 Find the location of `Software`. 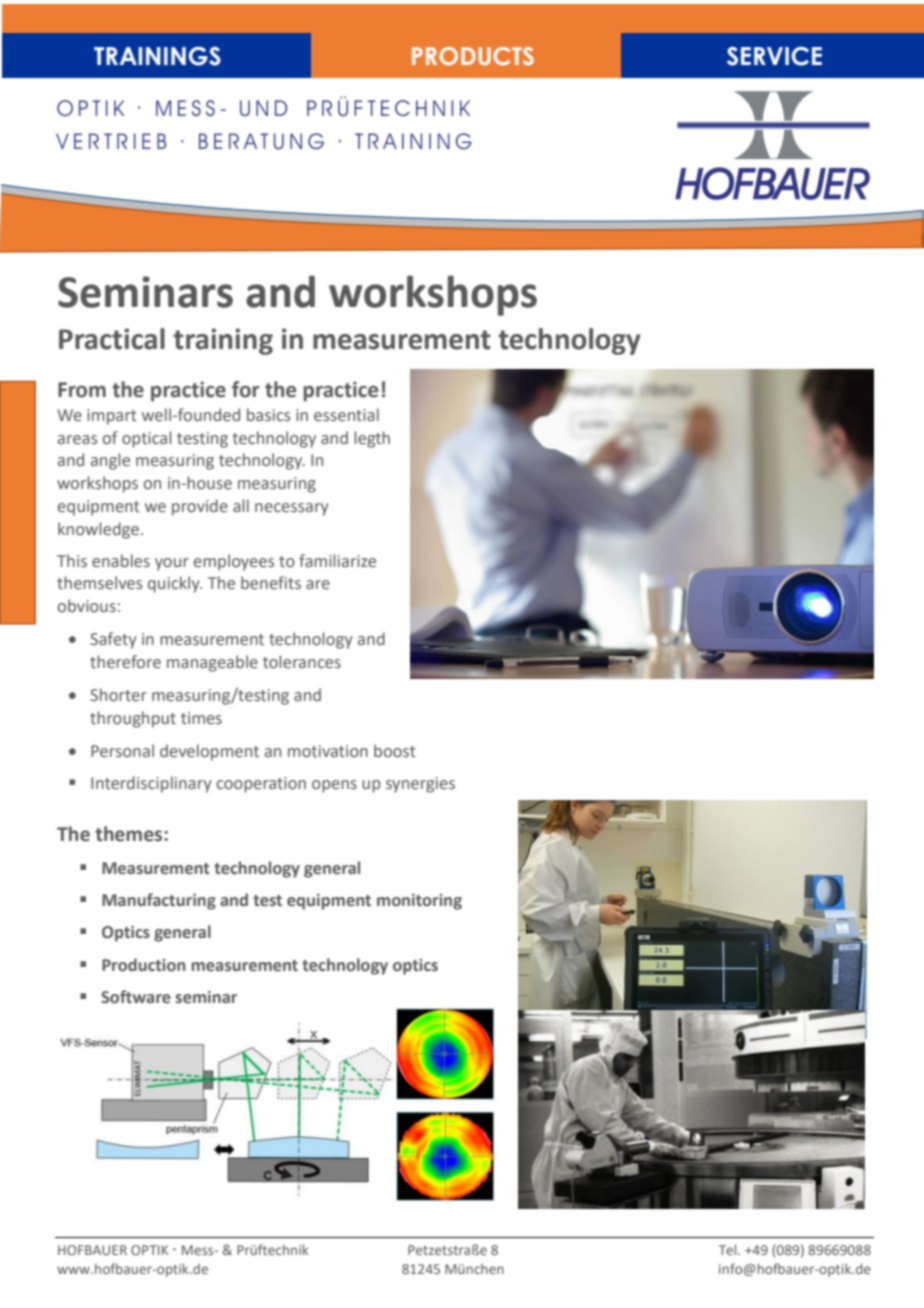

Software is located at coordinates (136, 997).
